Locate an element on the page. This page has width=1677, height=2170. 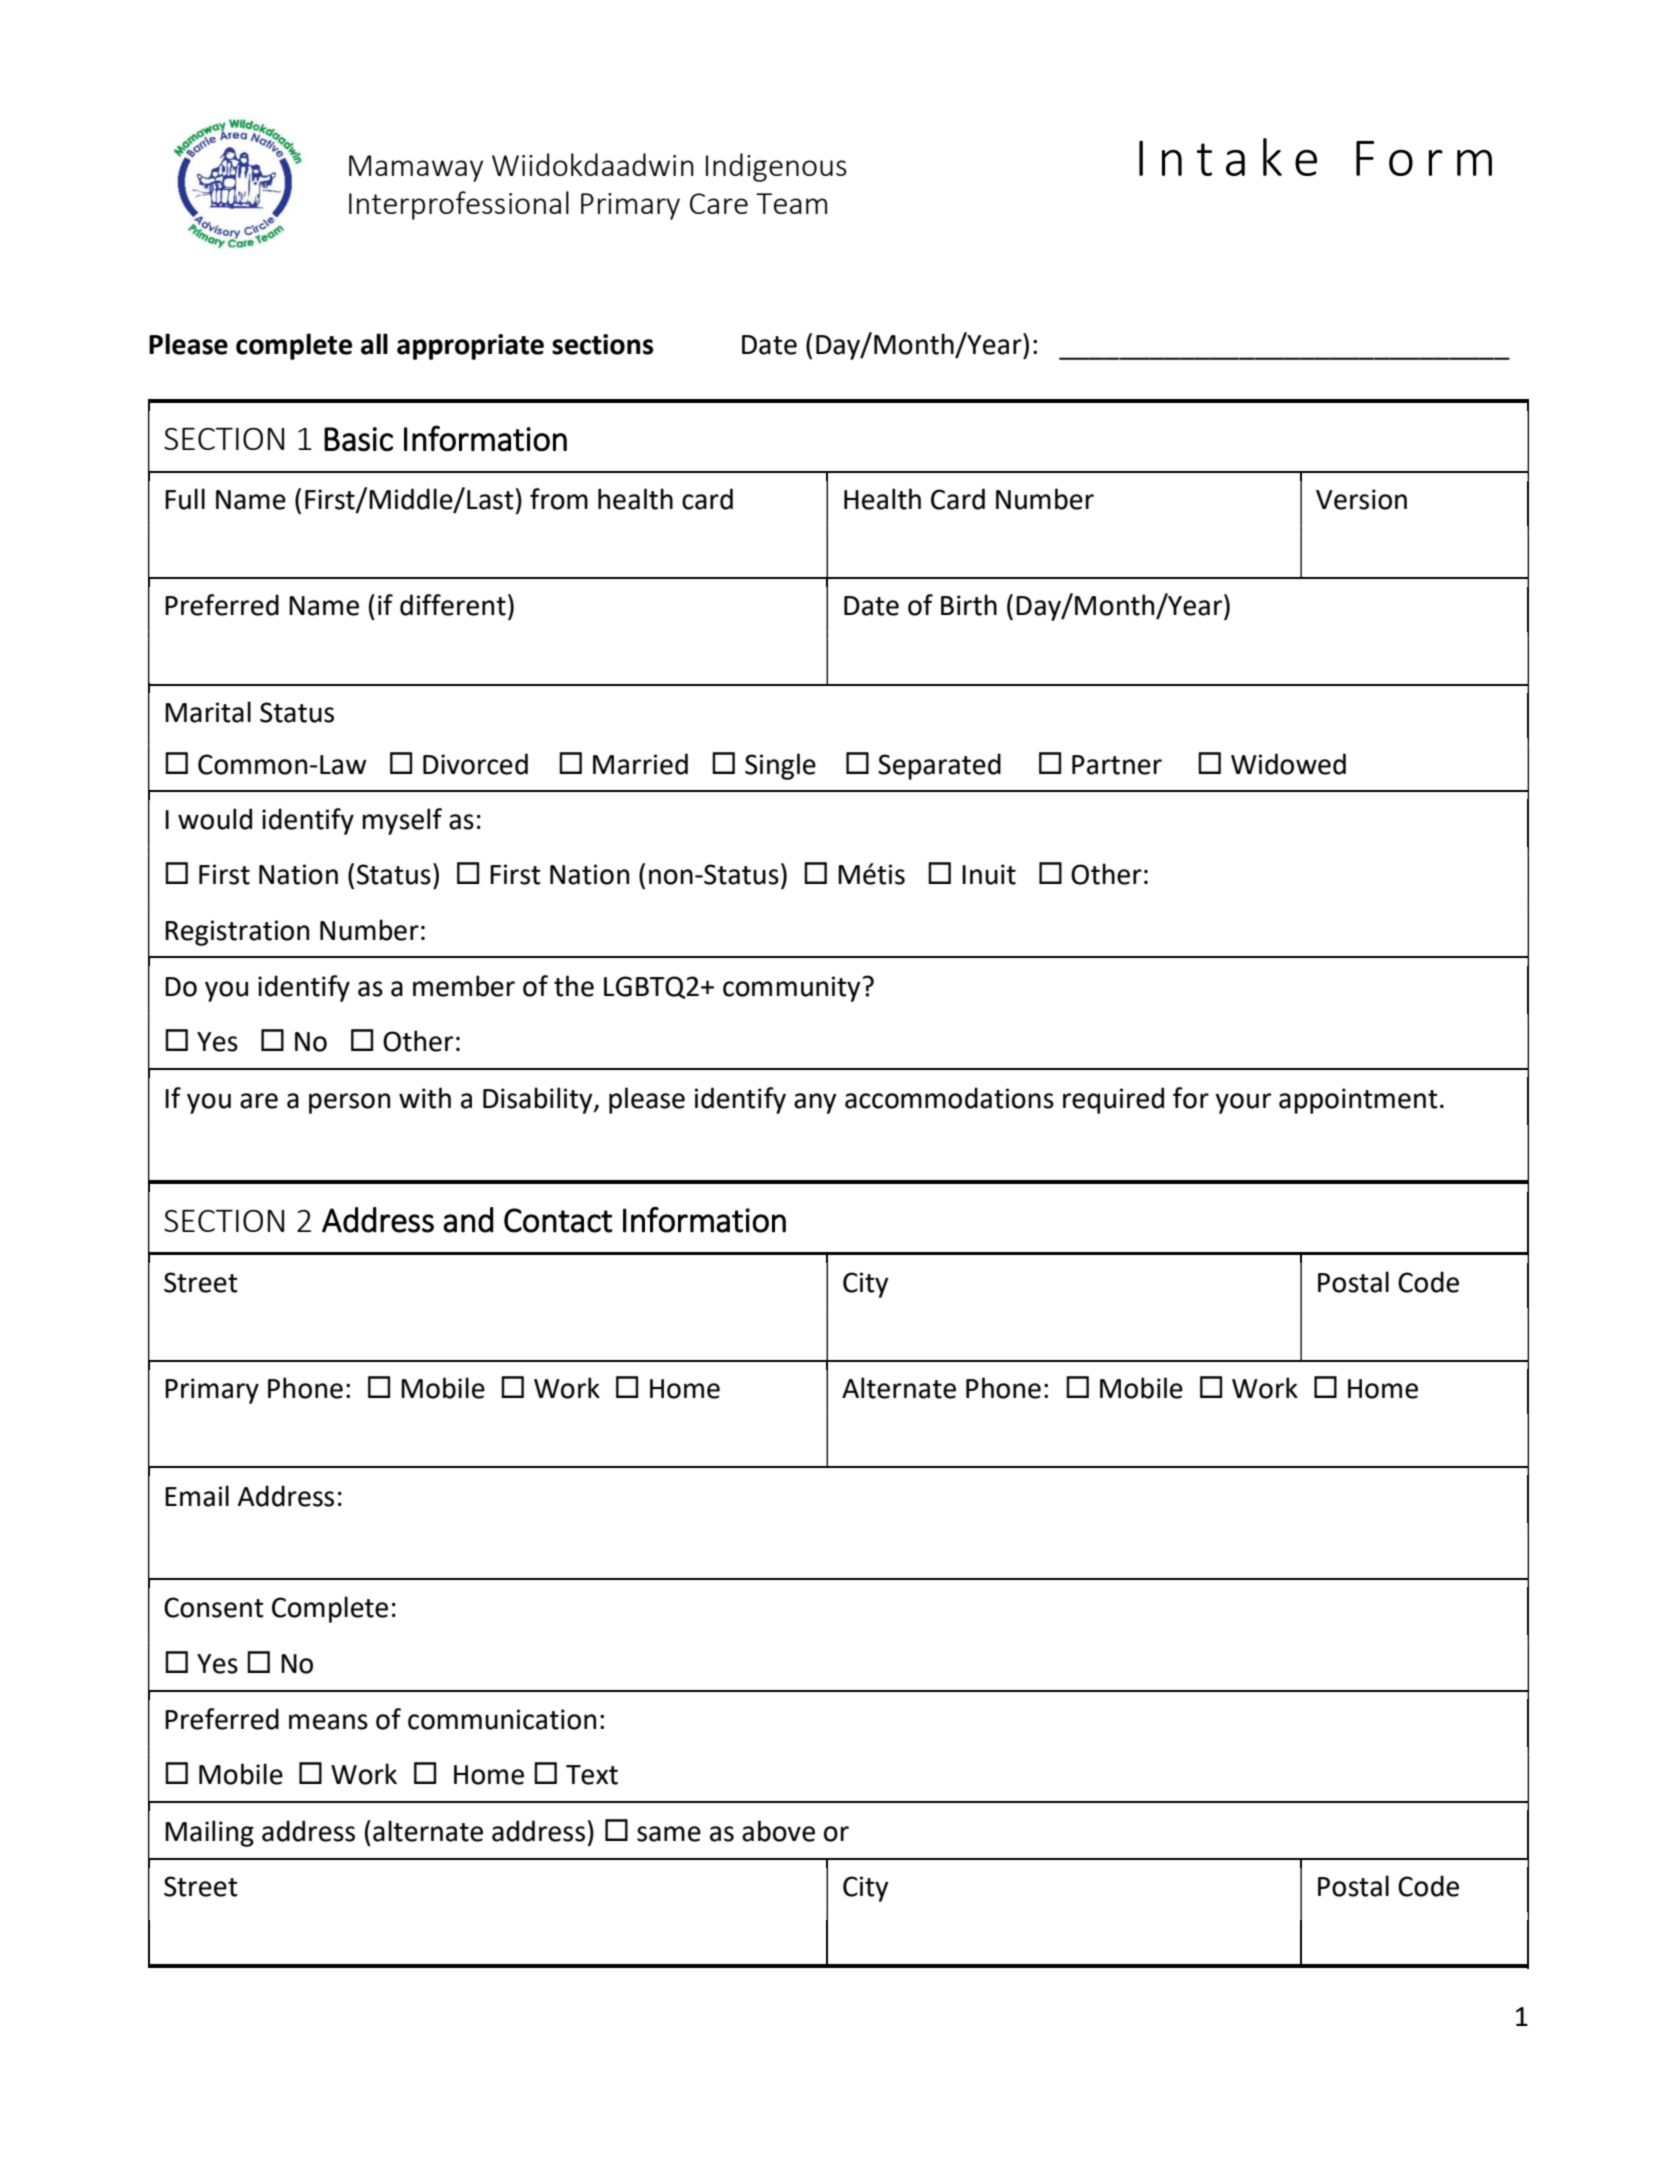
Registration is located at coordinates (237, 933).
